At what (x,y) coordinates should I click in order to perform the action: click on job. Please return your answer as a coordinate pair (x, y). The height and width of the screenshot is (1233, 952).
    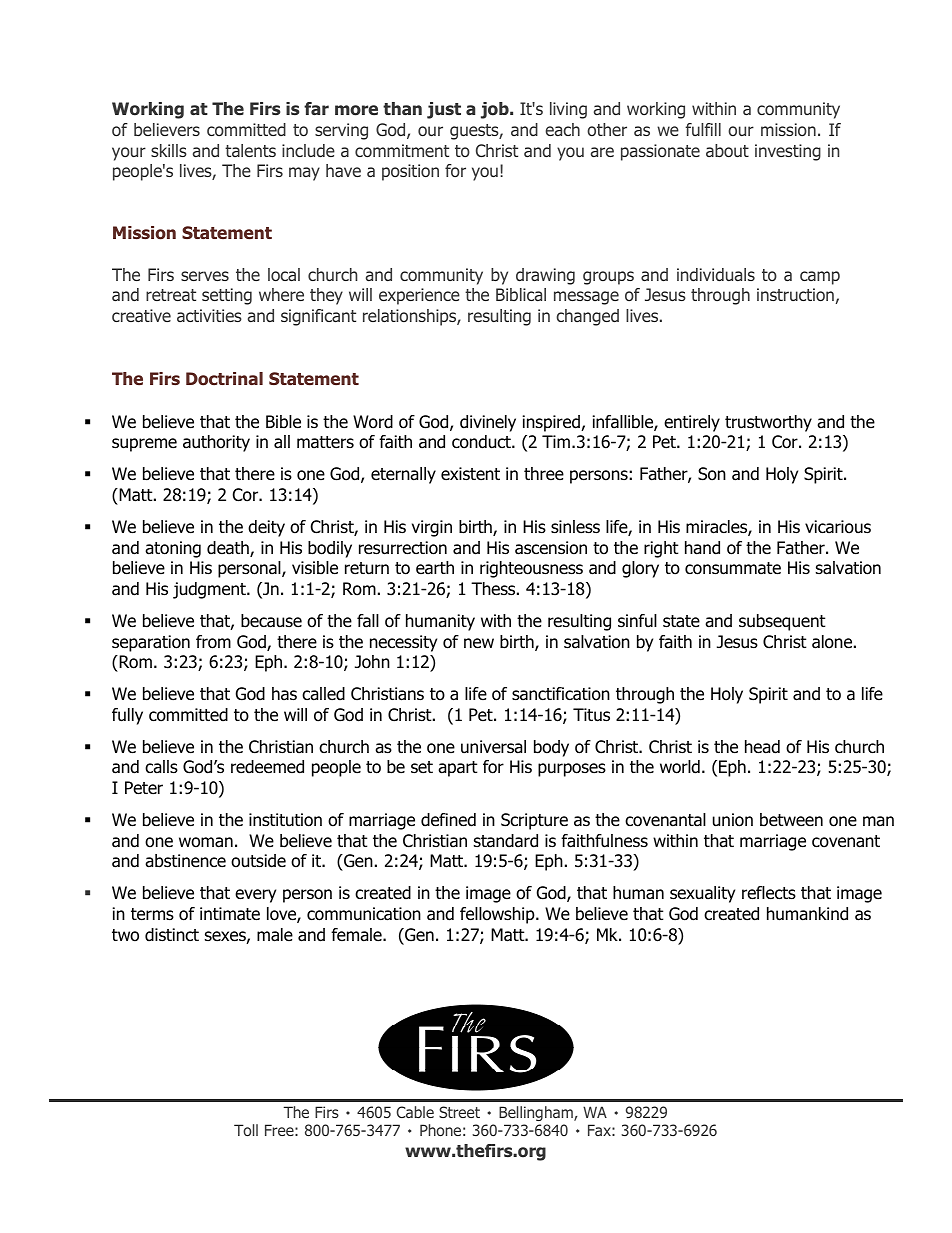
    Looking at the image, I should click on (496, 110).
